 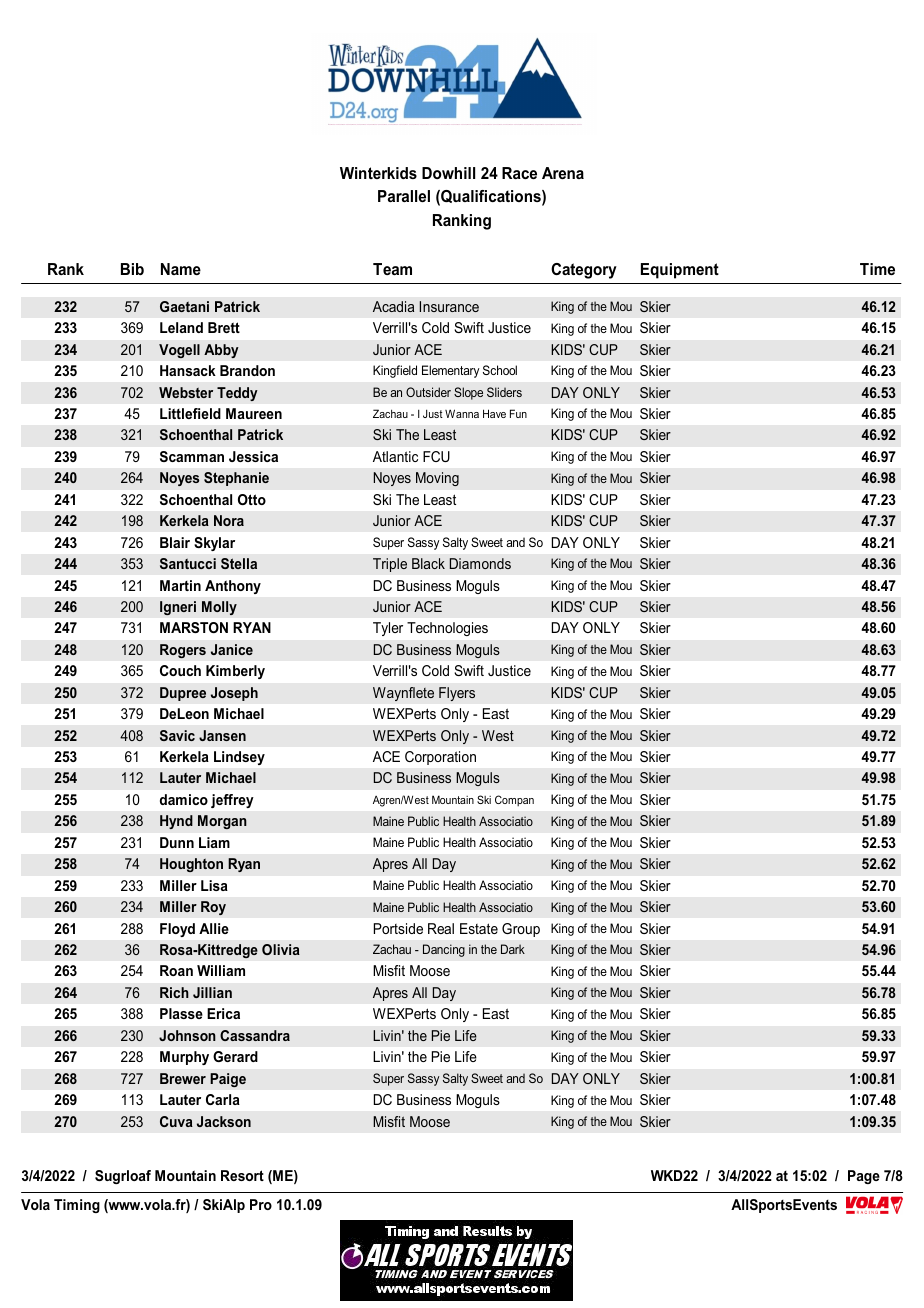 What do you see at coordinates (181, 269) in the screenshot?
I see `Name` at bounding box center [181, 269].
